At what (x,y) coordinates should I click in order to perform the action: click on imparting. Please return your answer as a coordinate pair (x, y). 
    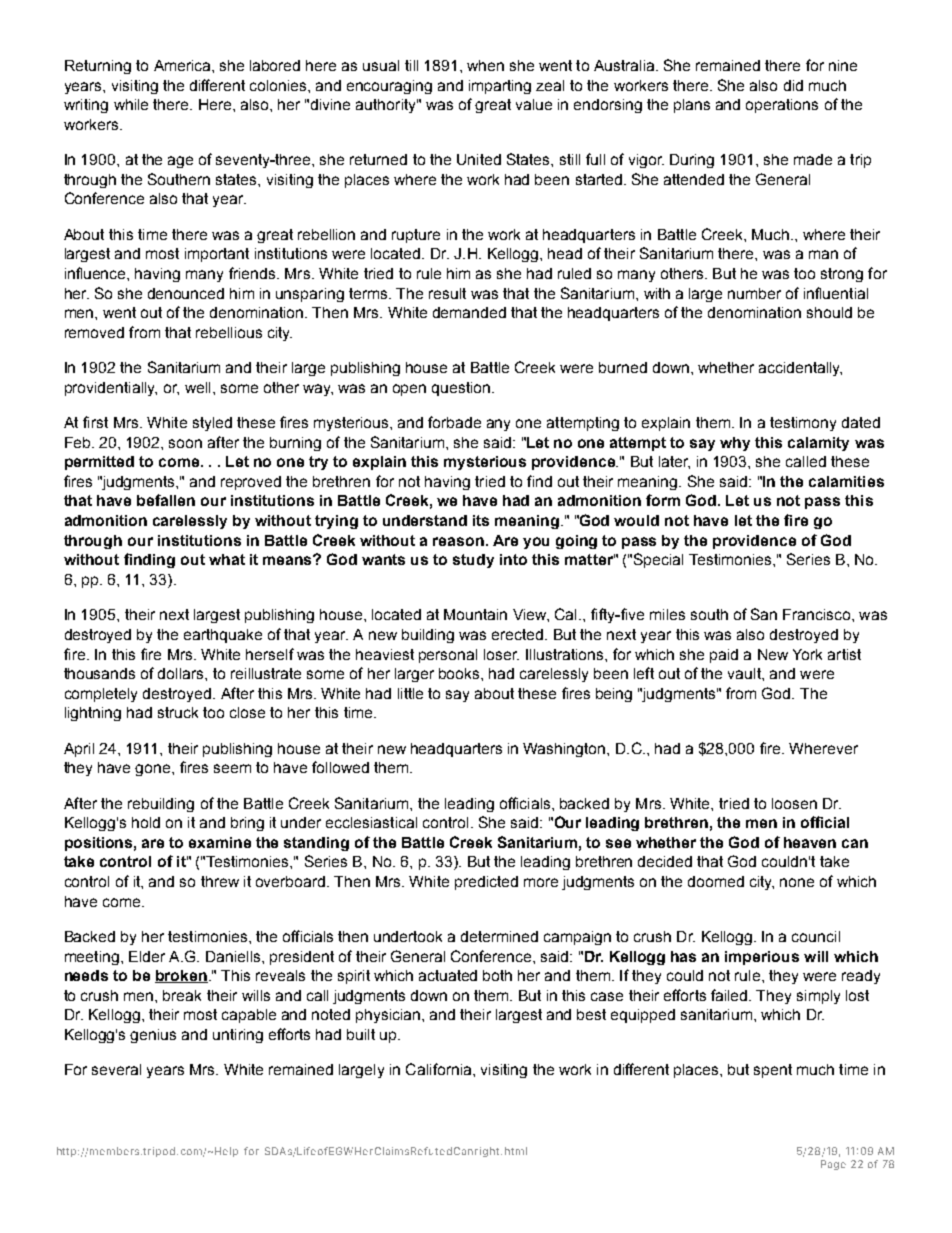
    Looking at the image, I should click on (500, 87).
